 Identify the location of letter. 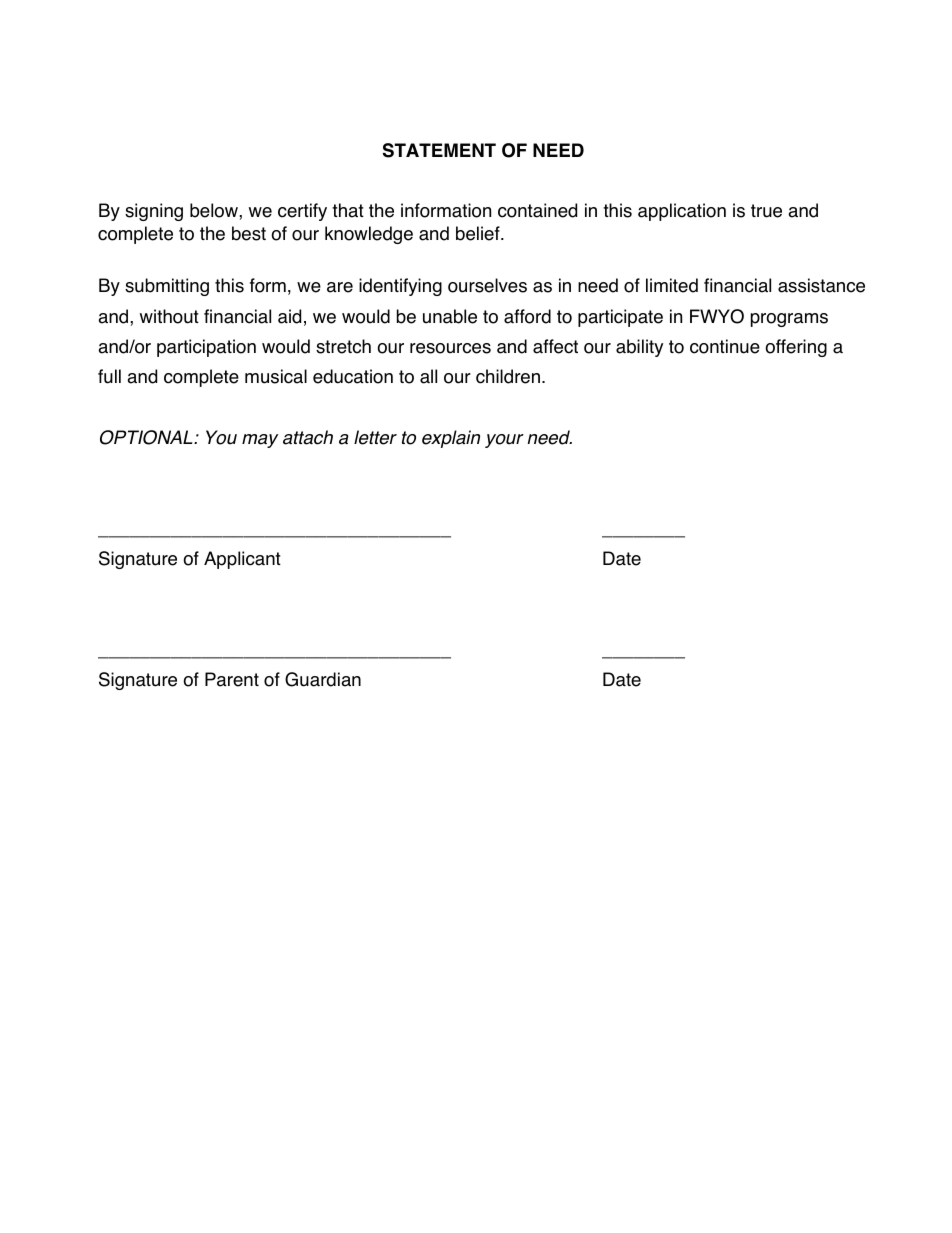
(375, 437).
